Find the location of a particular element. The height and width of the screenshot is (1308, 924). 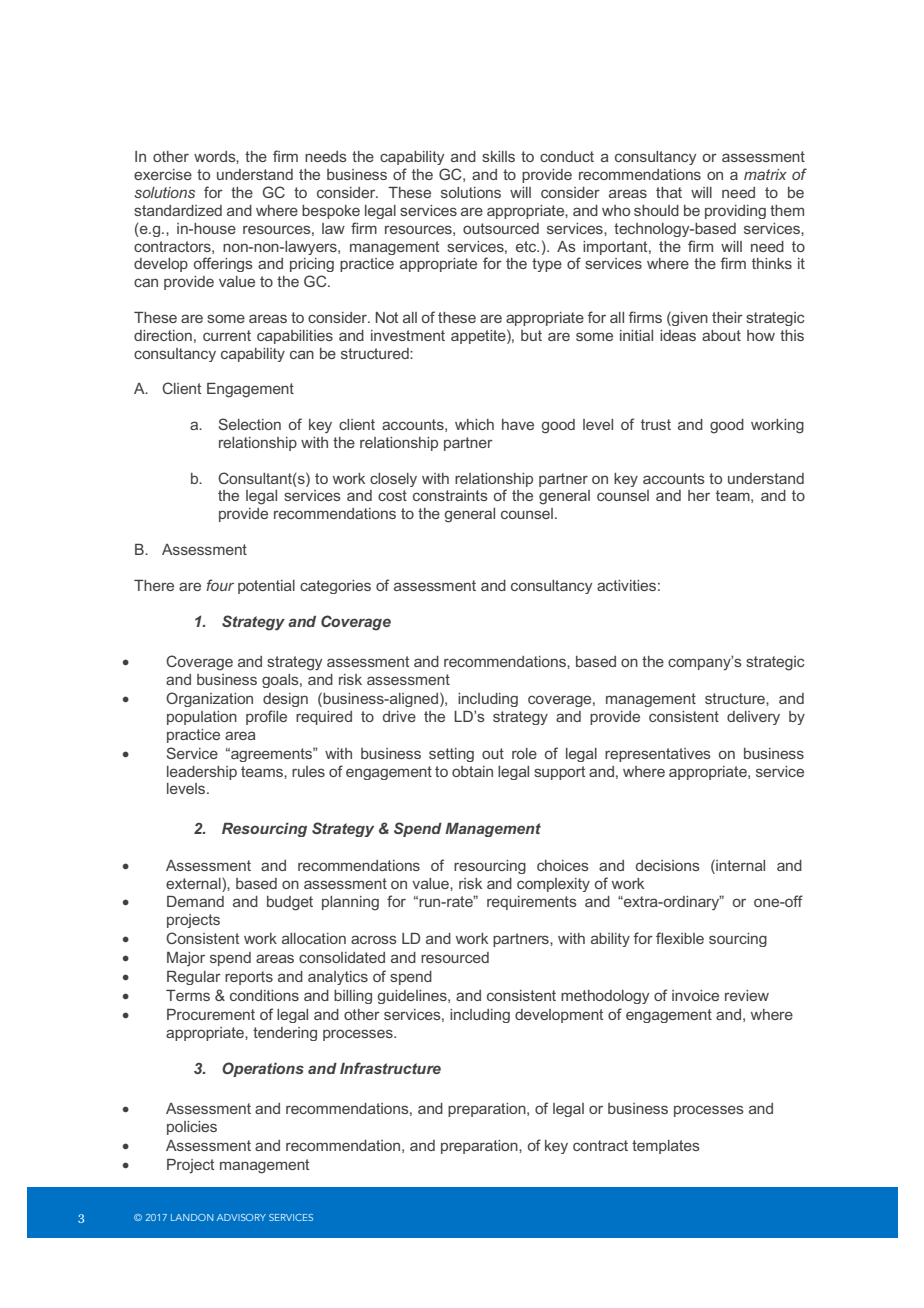

skills is located at coordinates (498, 156).
